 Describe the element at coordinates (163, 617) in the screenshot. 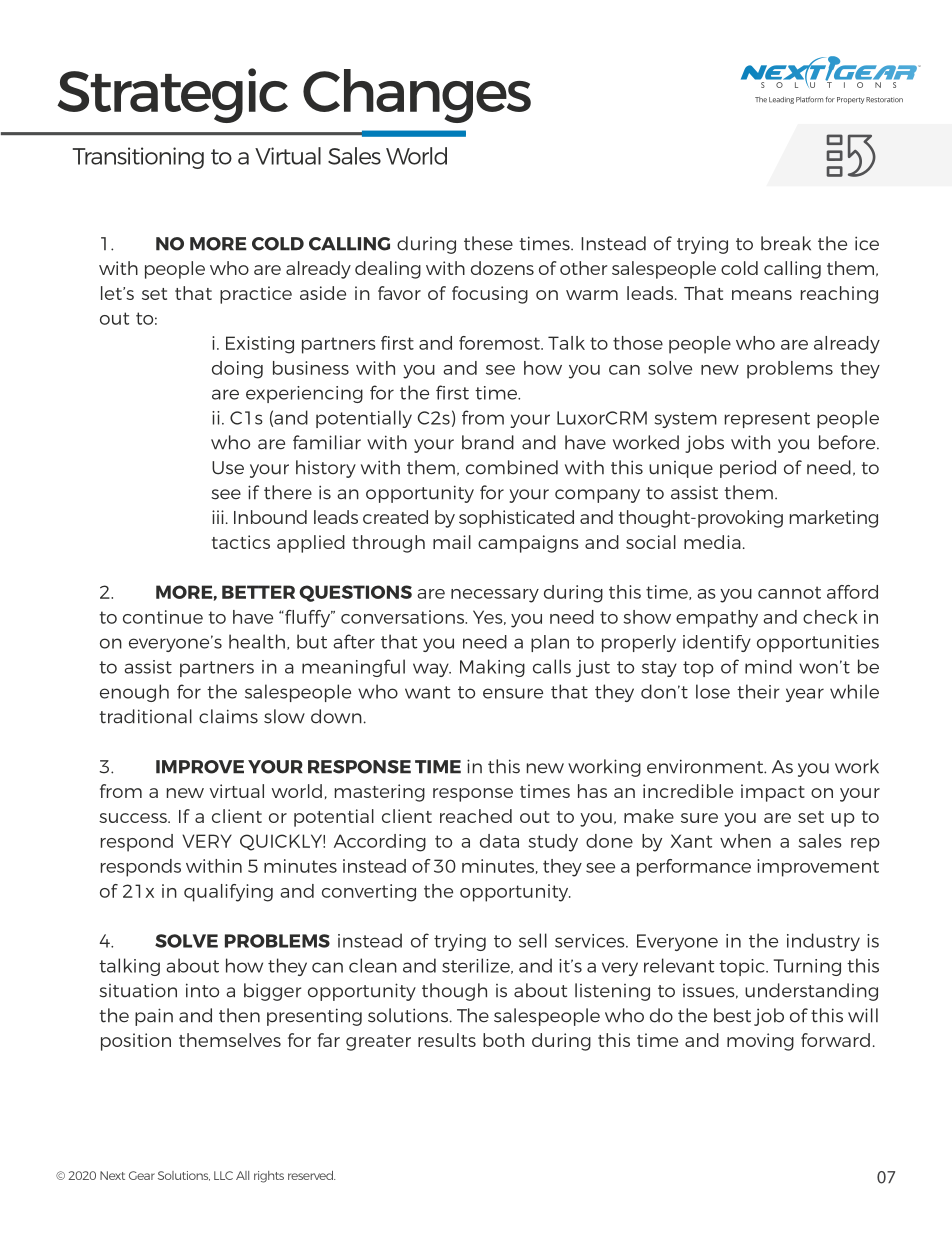

I see `continue` at that location.
